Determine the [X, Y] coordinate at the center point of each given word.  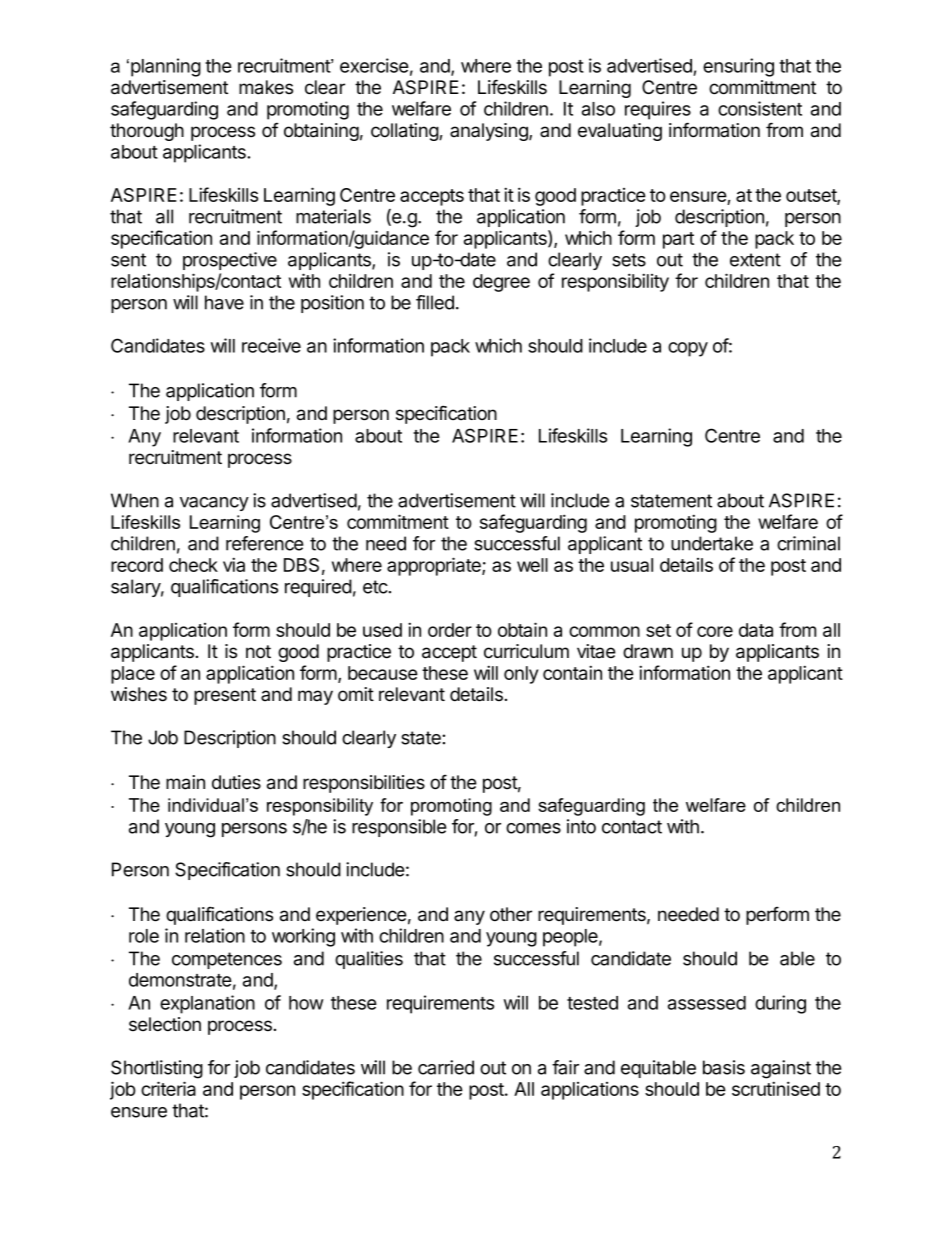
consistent [760, 108]
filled [435, 302]
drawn [648, 651]
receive [271, 345]
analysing [490, 132]
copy [688, 349]
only [521, 675]
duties [236, 782]
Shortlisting [157, 1069]
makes [266, 87]
